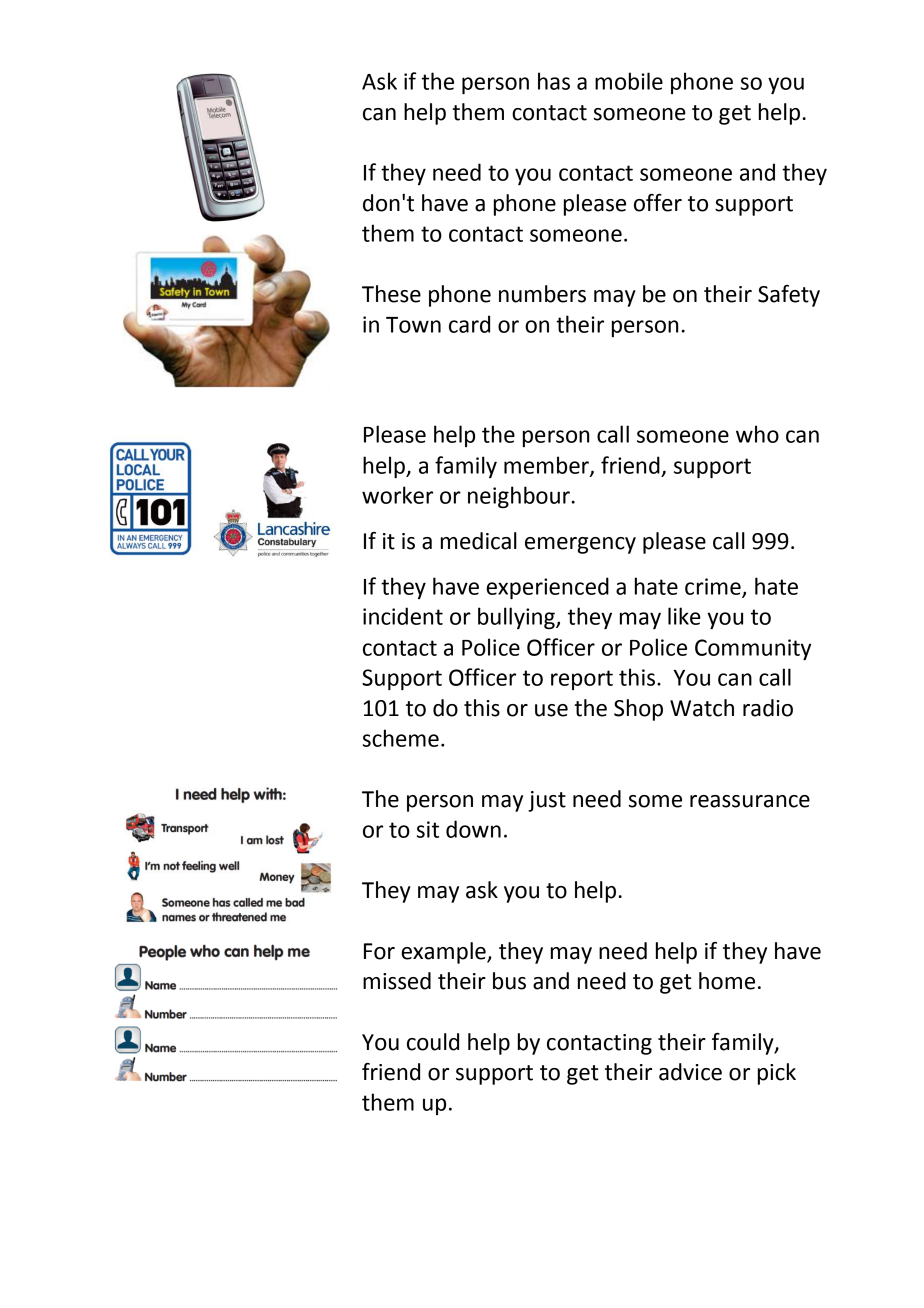  What do you see at coordinates (428, 829) in the page?
I see `sit` at bounding box center [428, 829].
